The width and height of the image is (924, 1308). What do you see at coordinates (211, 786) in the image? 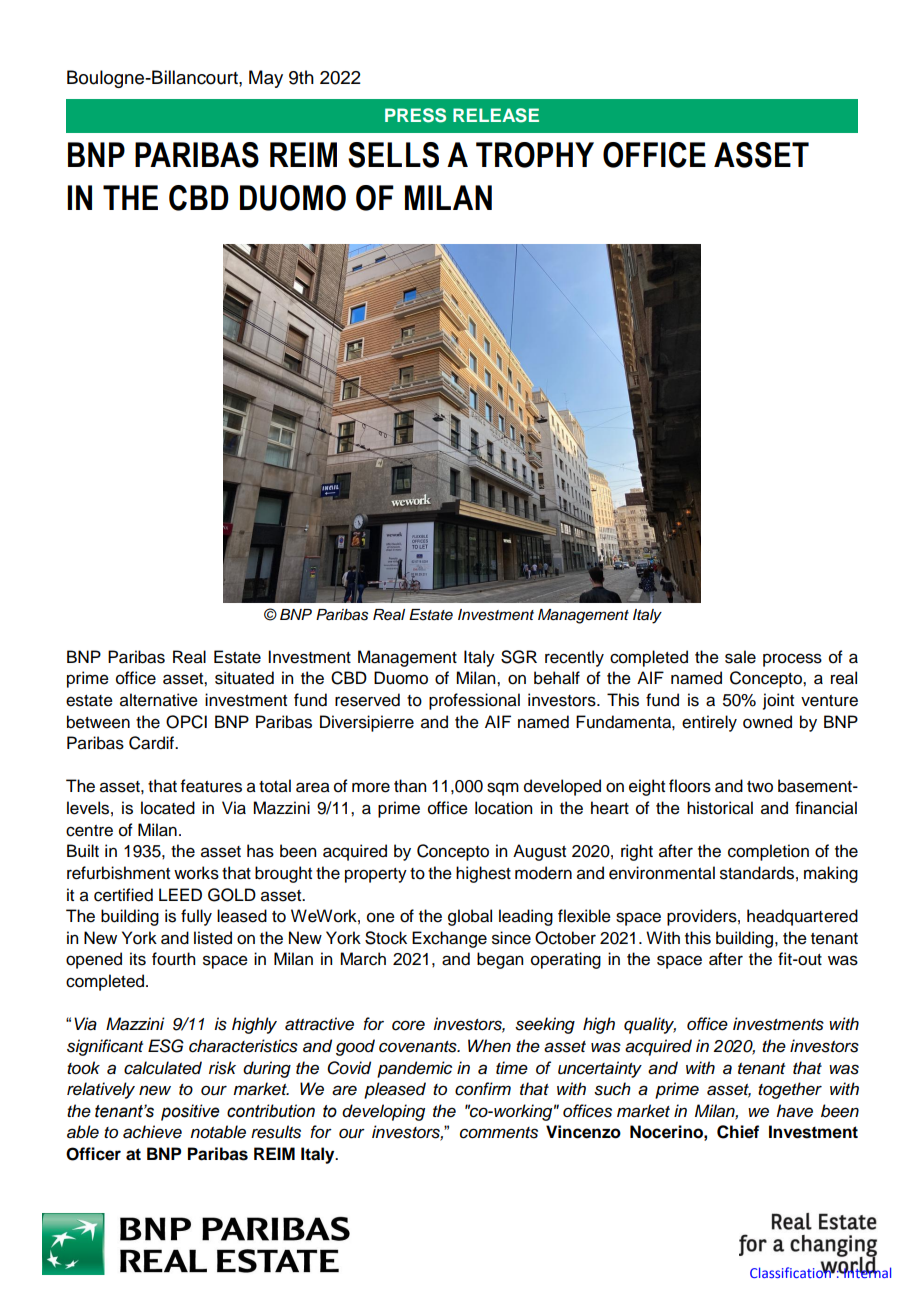
I see `features` at bounding box center [211, 786].
